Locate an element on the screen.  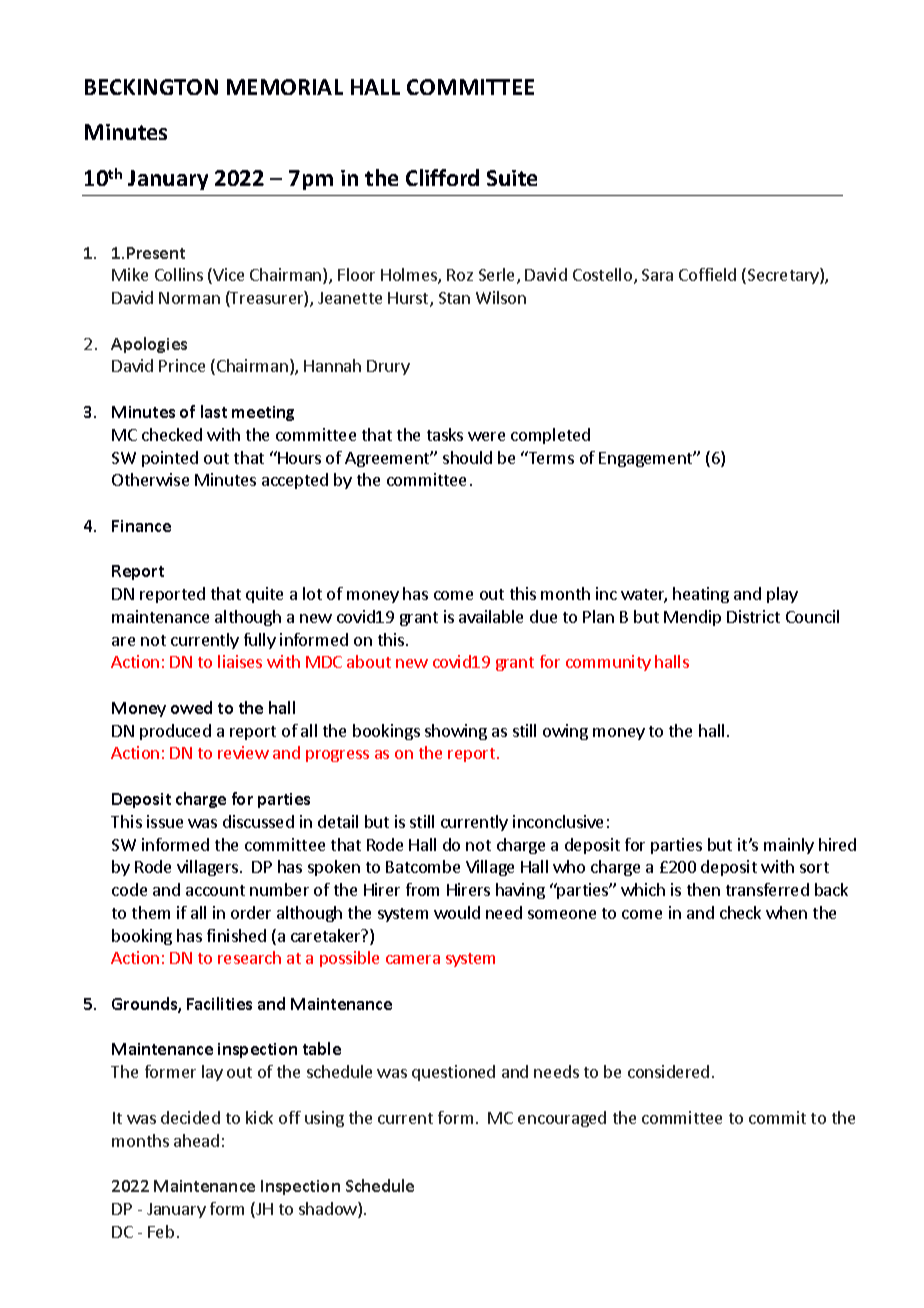
Feb is located at coordinates (161, 1231).
